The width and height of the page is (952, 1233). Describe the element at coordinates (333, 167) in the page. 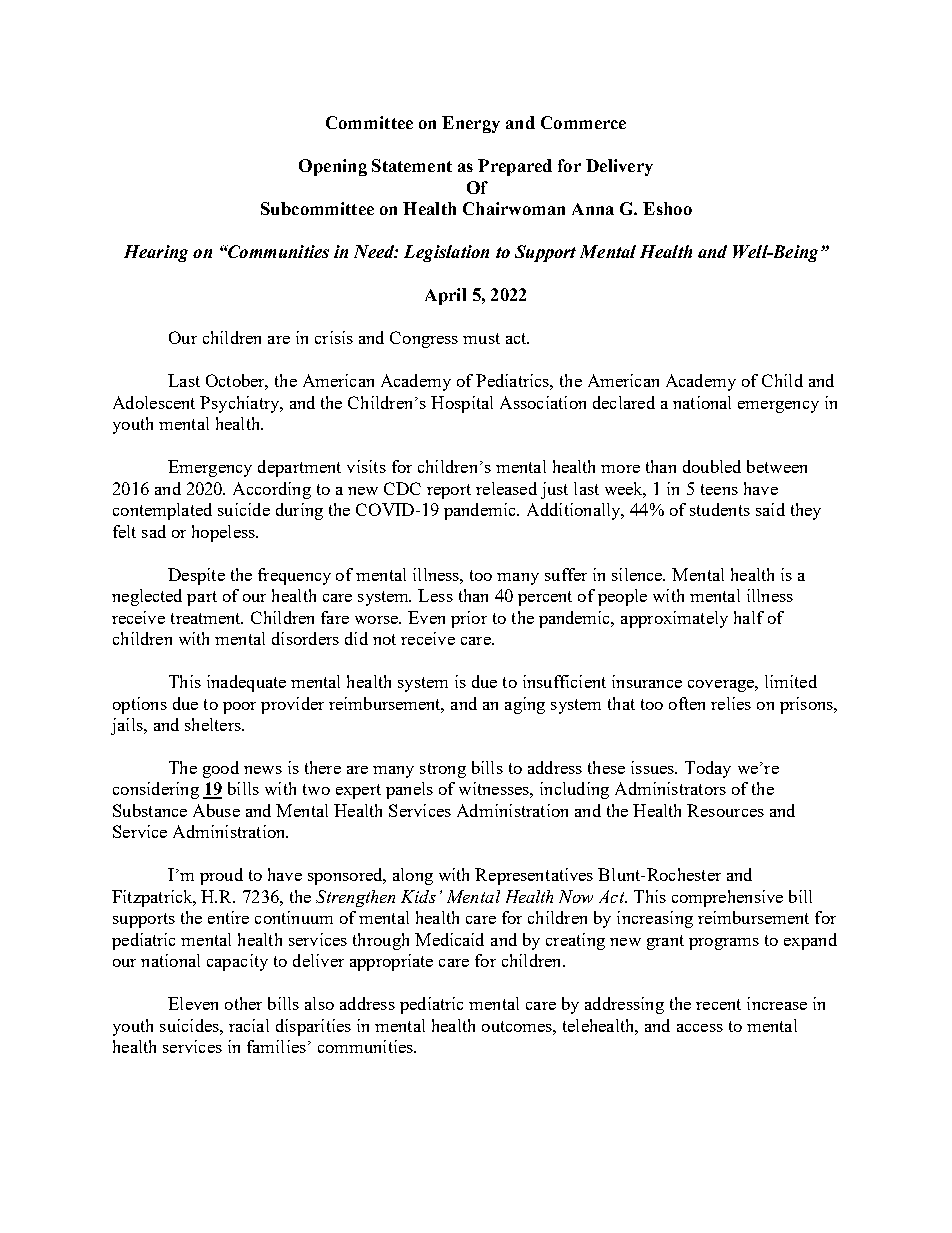

I see `Opening` at that location.
